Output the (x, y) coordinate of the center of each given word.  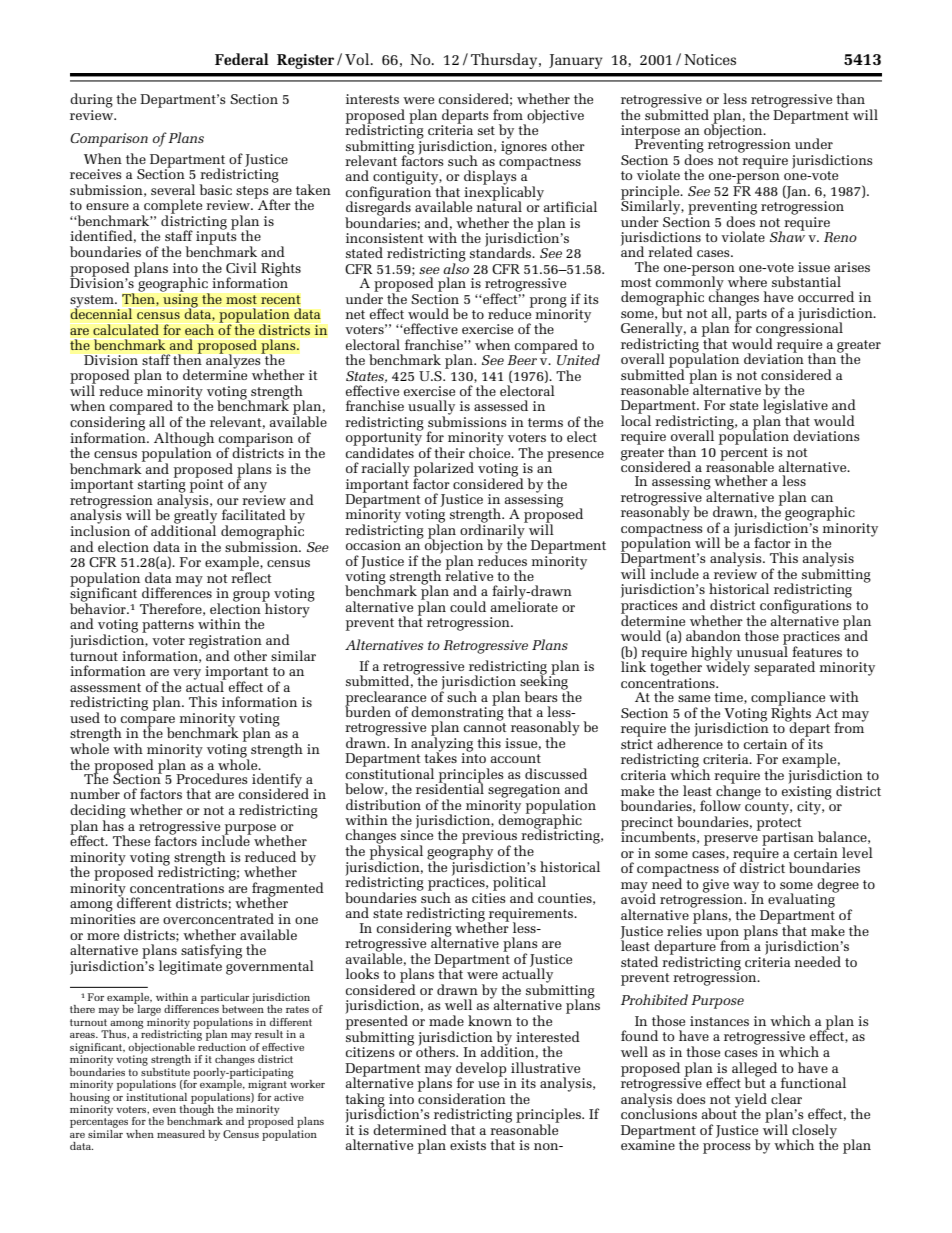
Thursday (505, 61)
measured (181, 1134)
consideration (462, 1097)
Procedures (212, 778)
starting (162, 486)
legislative (794, 406)
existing (807, 791)
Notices (710, 59)
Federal (242, 59)
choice (491, 451)
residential (450, 787)
